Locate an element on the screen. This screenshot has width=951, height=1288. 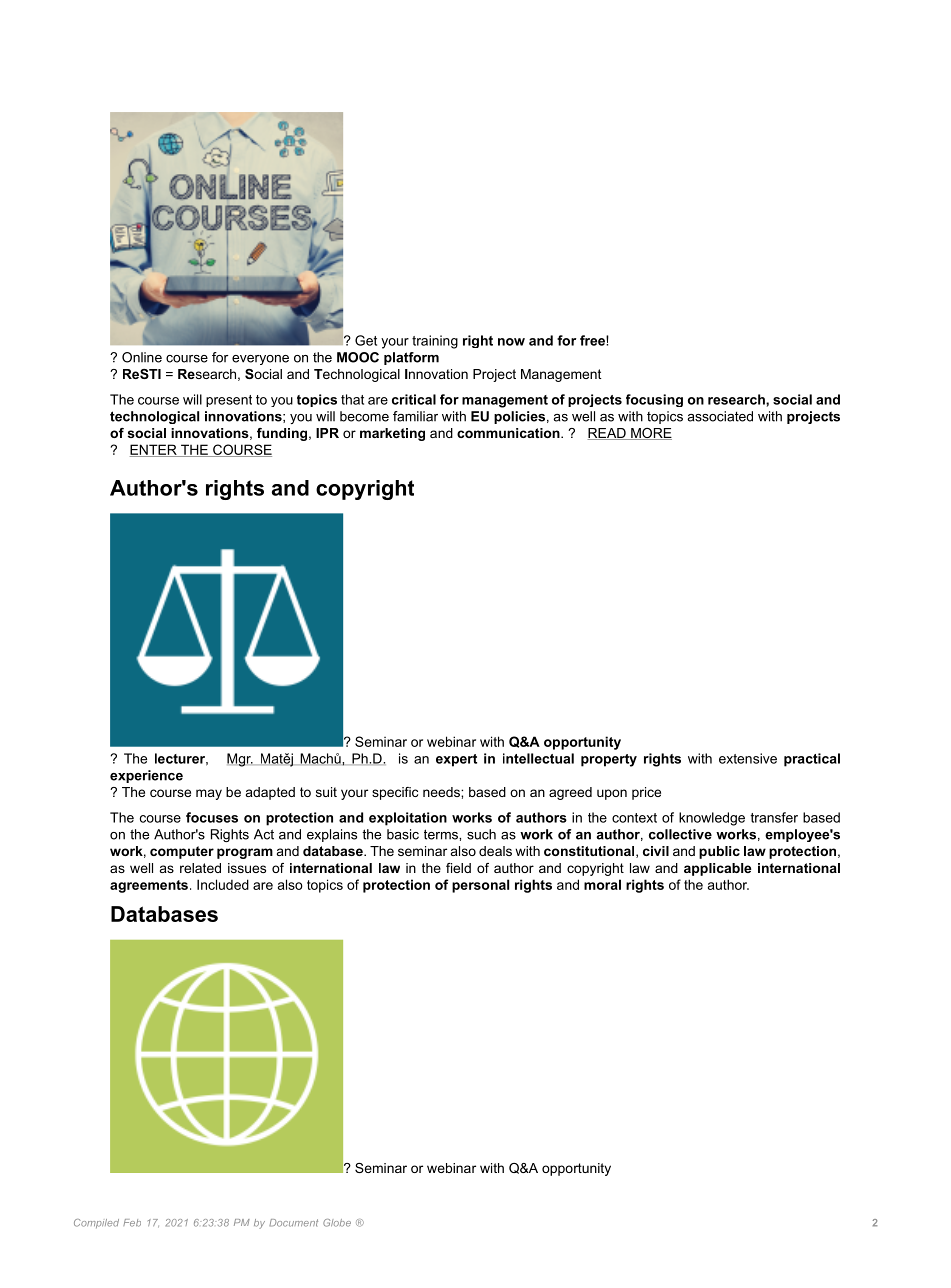
Online is located at coordinates (142, 357).
